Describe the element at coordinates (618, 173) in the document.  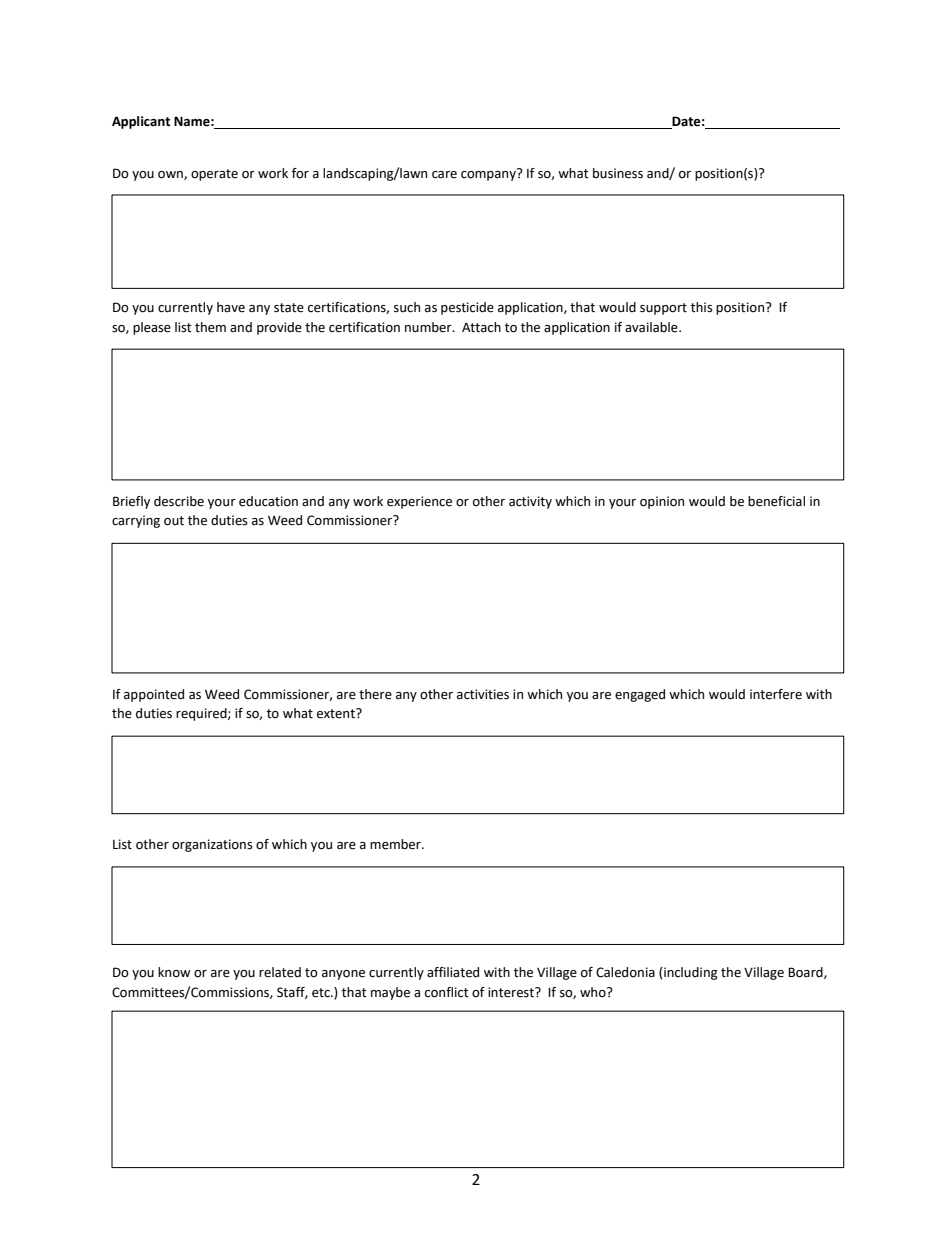
I see `business` at that location.
